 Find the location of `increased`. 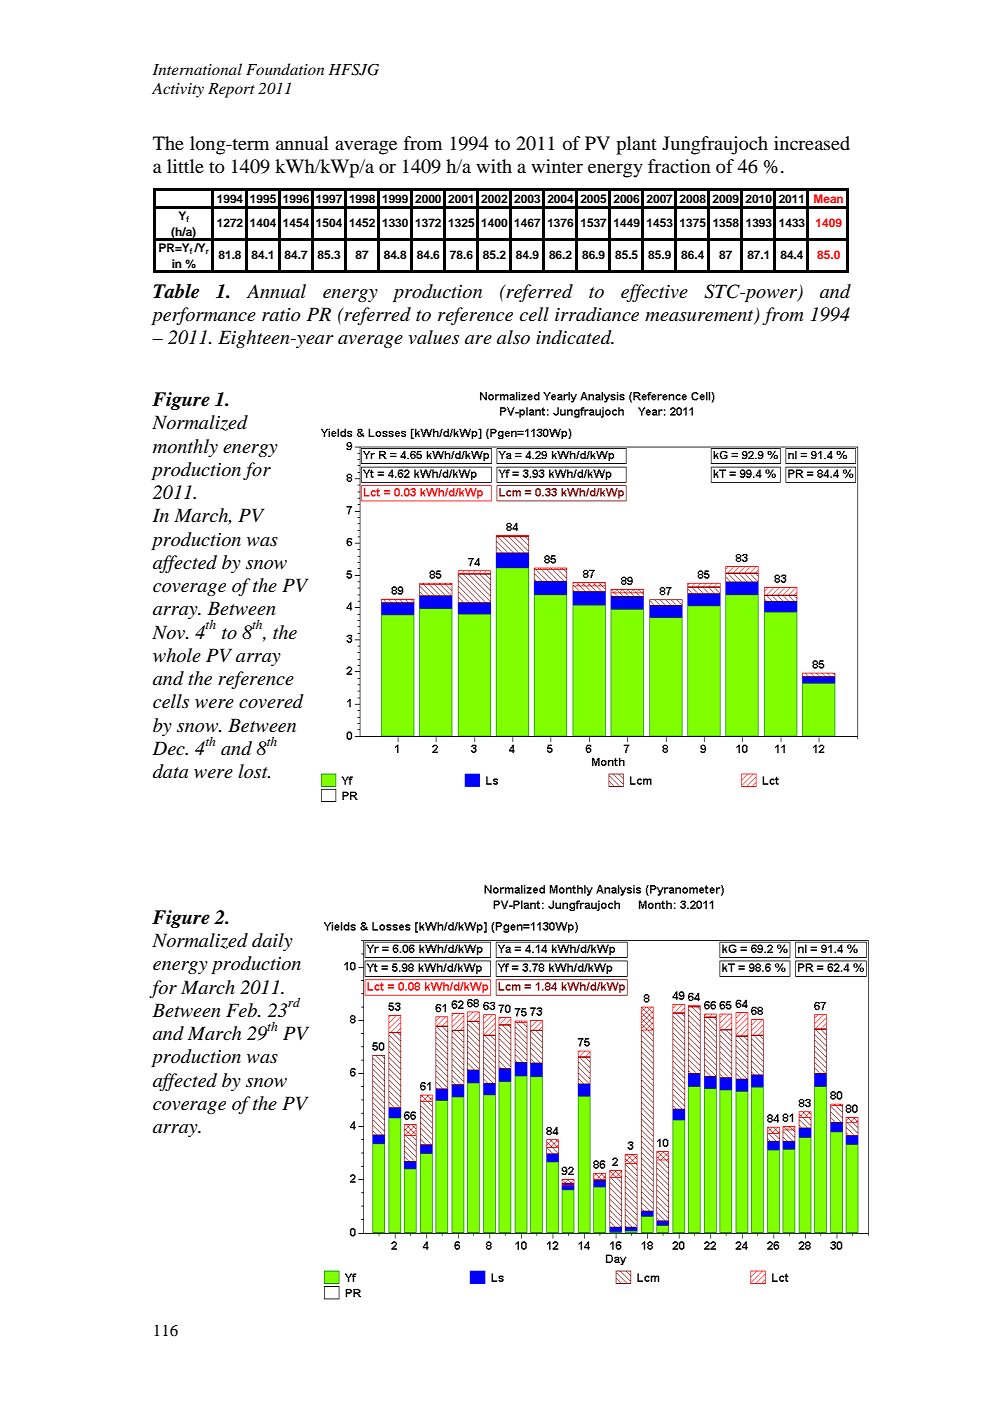

increased is located at coordinates (812, 143).
